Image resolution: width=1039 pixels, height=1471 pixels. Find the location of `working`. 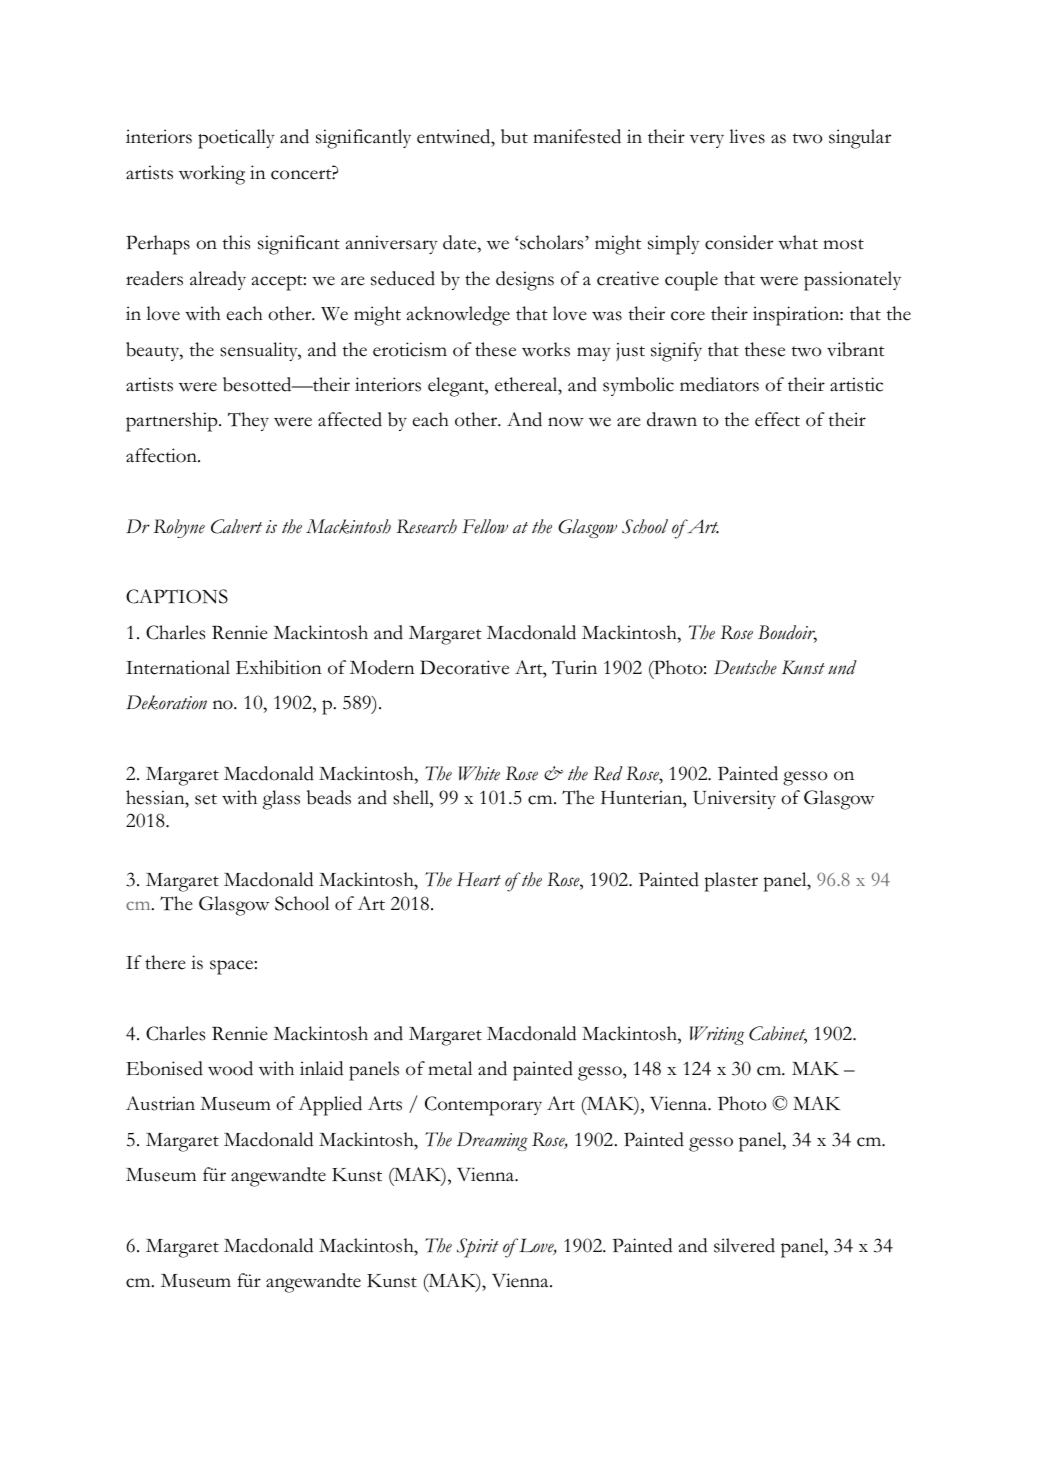

working is located at coordinates (212, 175).
